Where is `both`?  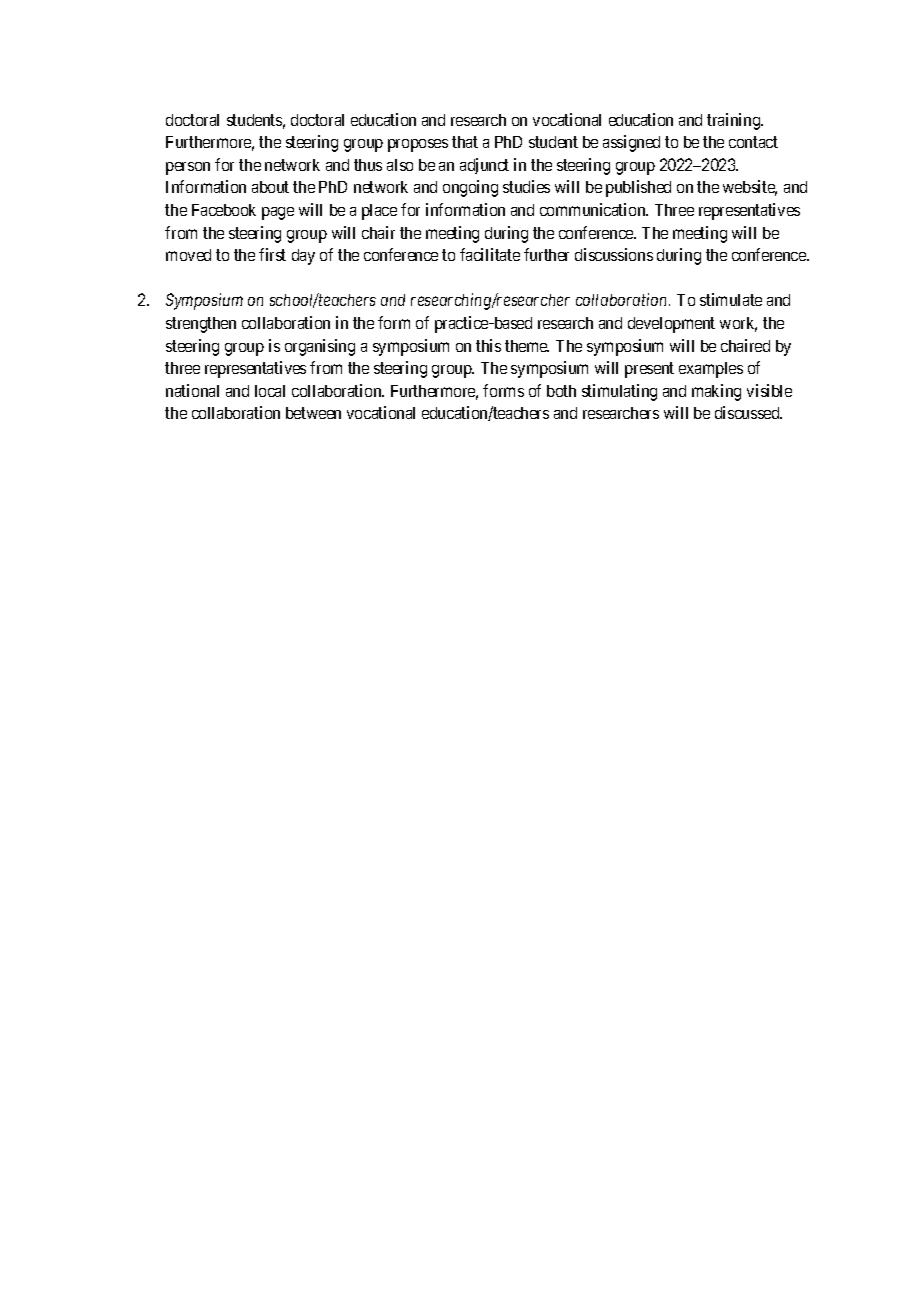 both is located at coordinates (561, 391).
